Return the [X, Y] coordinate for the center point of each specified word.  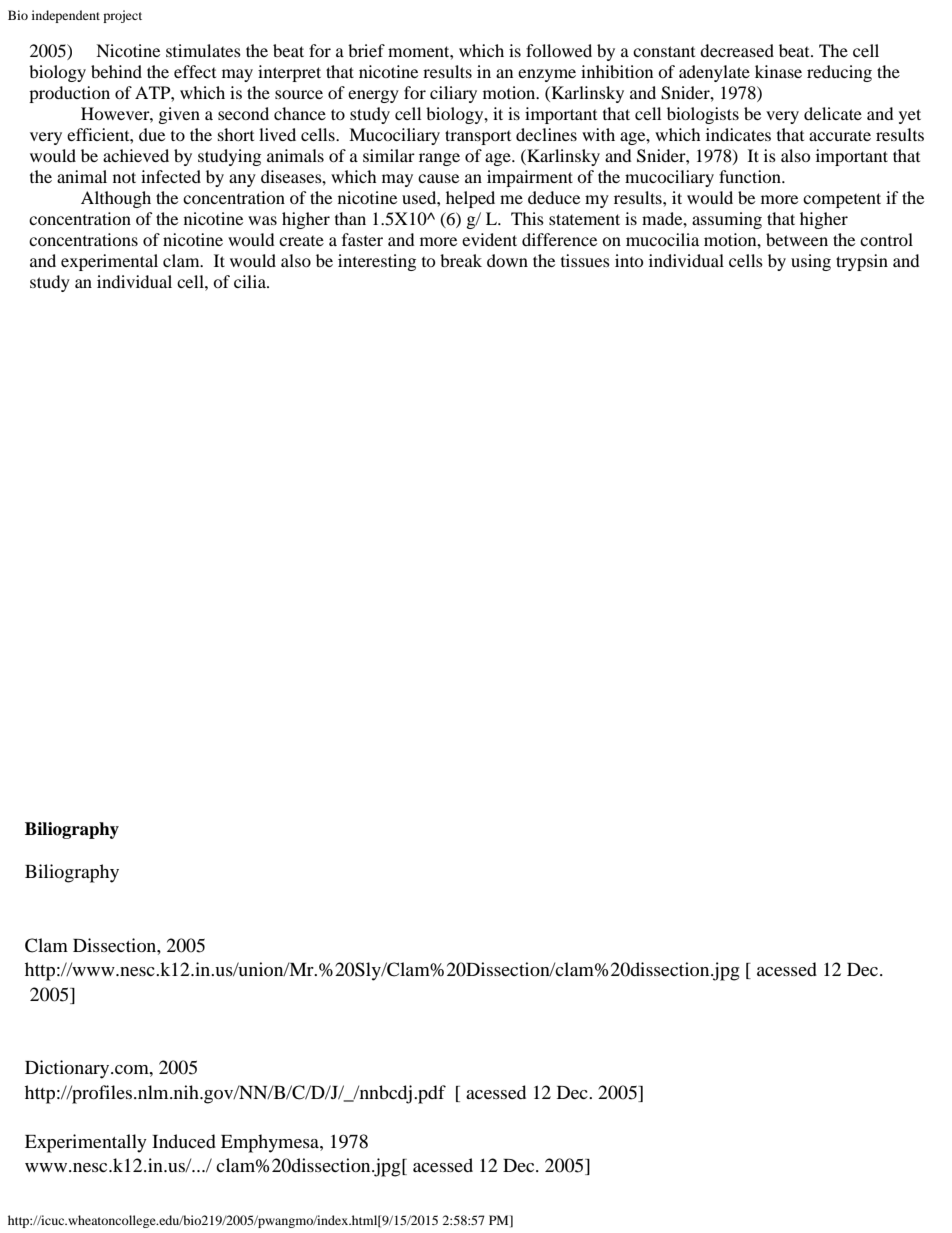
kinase [778, 71]
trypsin [862, 262]
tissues [585, 260]
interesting [377, 262]
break [461, 260]
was [262, 220]
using [811, 262]
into [629, 260]
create [301, 241]
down [507, 260]
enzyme [547, 75]
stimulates [203, 50]
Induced [184, 1141]
